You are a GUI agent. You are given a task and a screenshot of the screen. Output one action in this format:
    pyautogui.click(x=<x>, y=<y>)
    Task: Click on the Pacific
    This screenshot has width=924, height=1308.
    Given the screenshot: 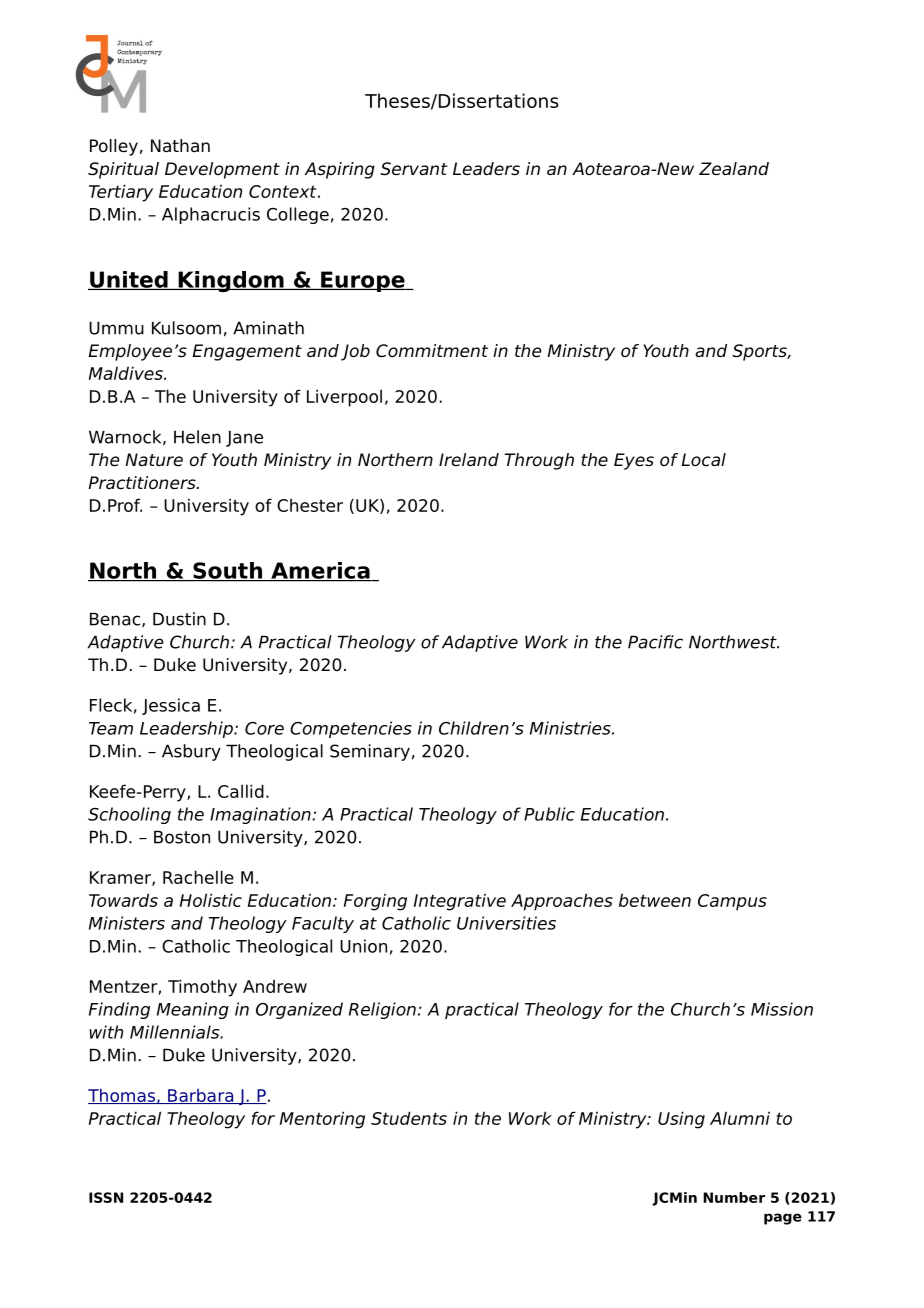 What is the action you would take?
    pyautogui.click(x=655, y=642)
